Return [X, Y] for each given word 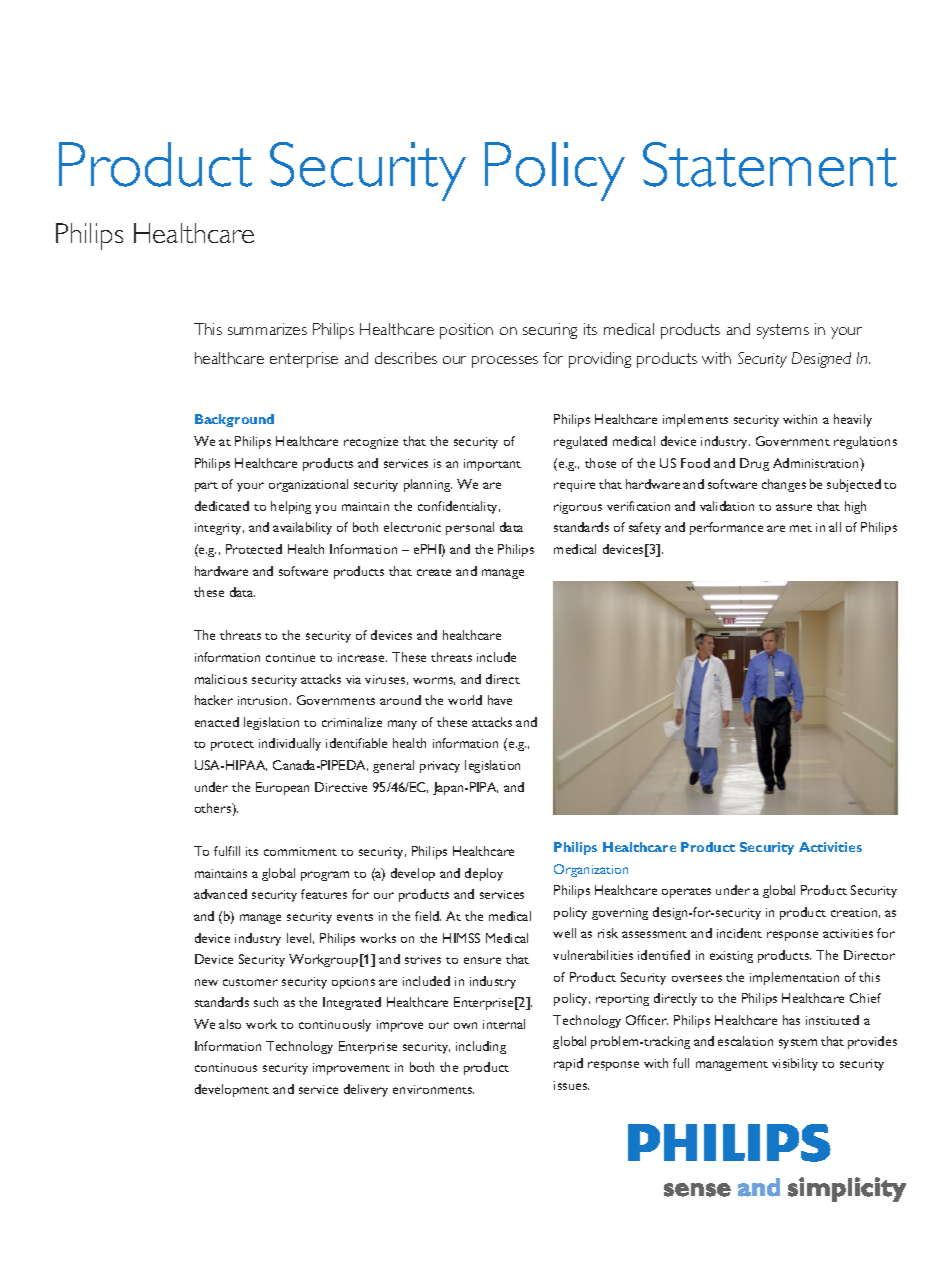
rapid [568, 1064]
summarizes [267, 329]
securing [550, 331]
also [230, 1024]
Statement [770, 164]
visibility [795, 1064]
